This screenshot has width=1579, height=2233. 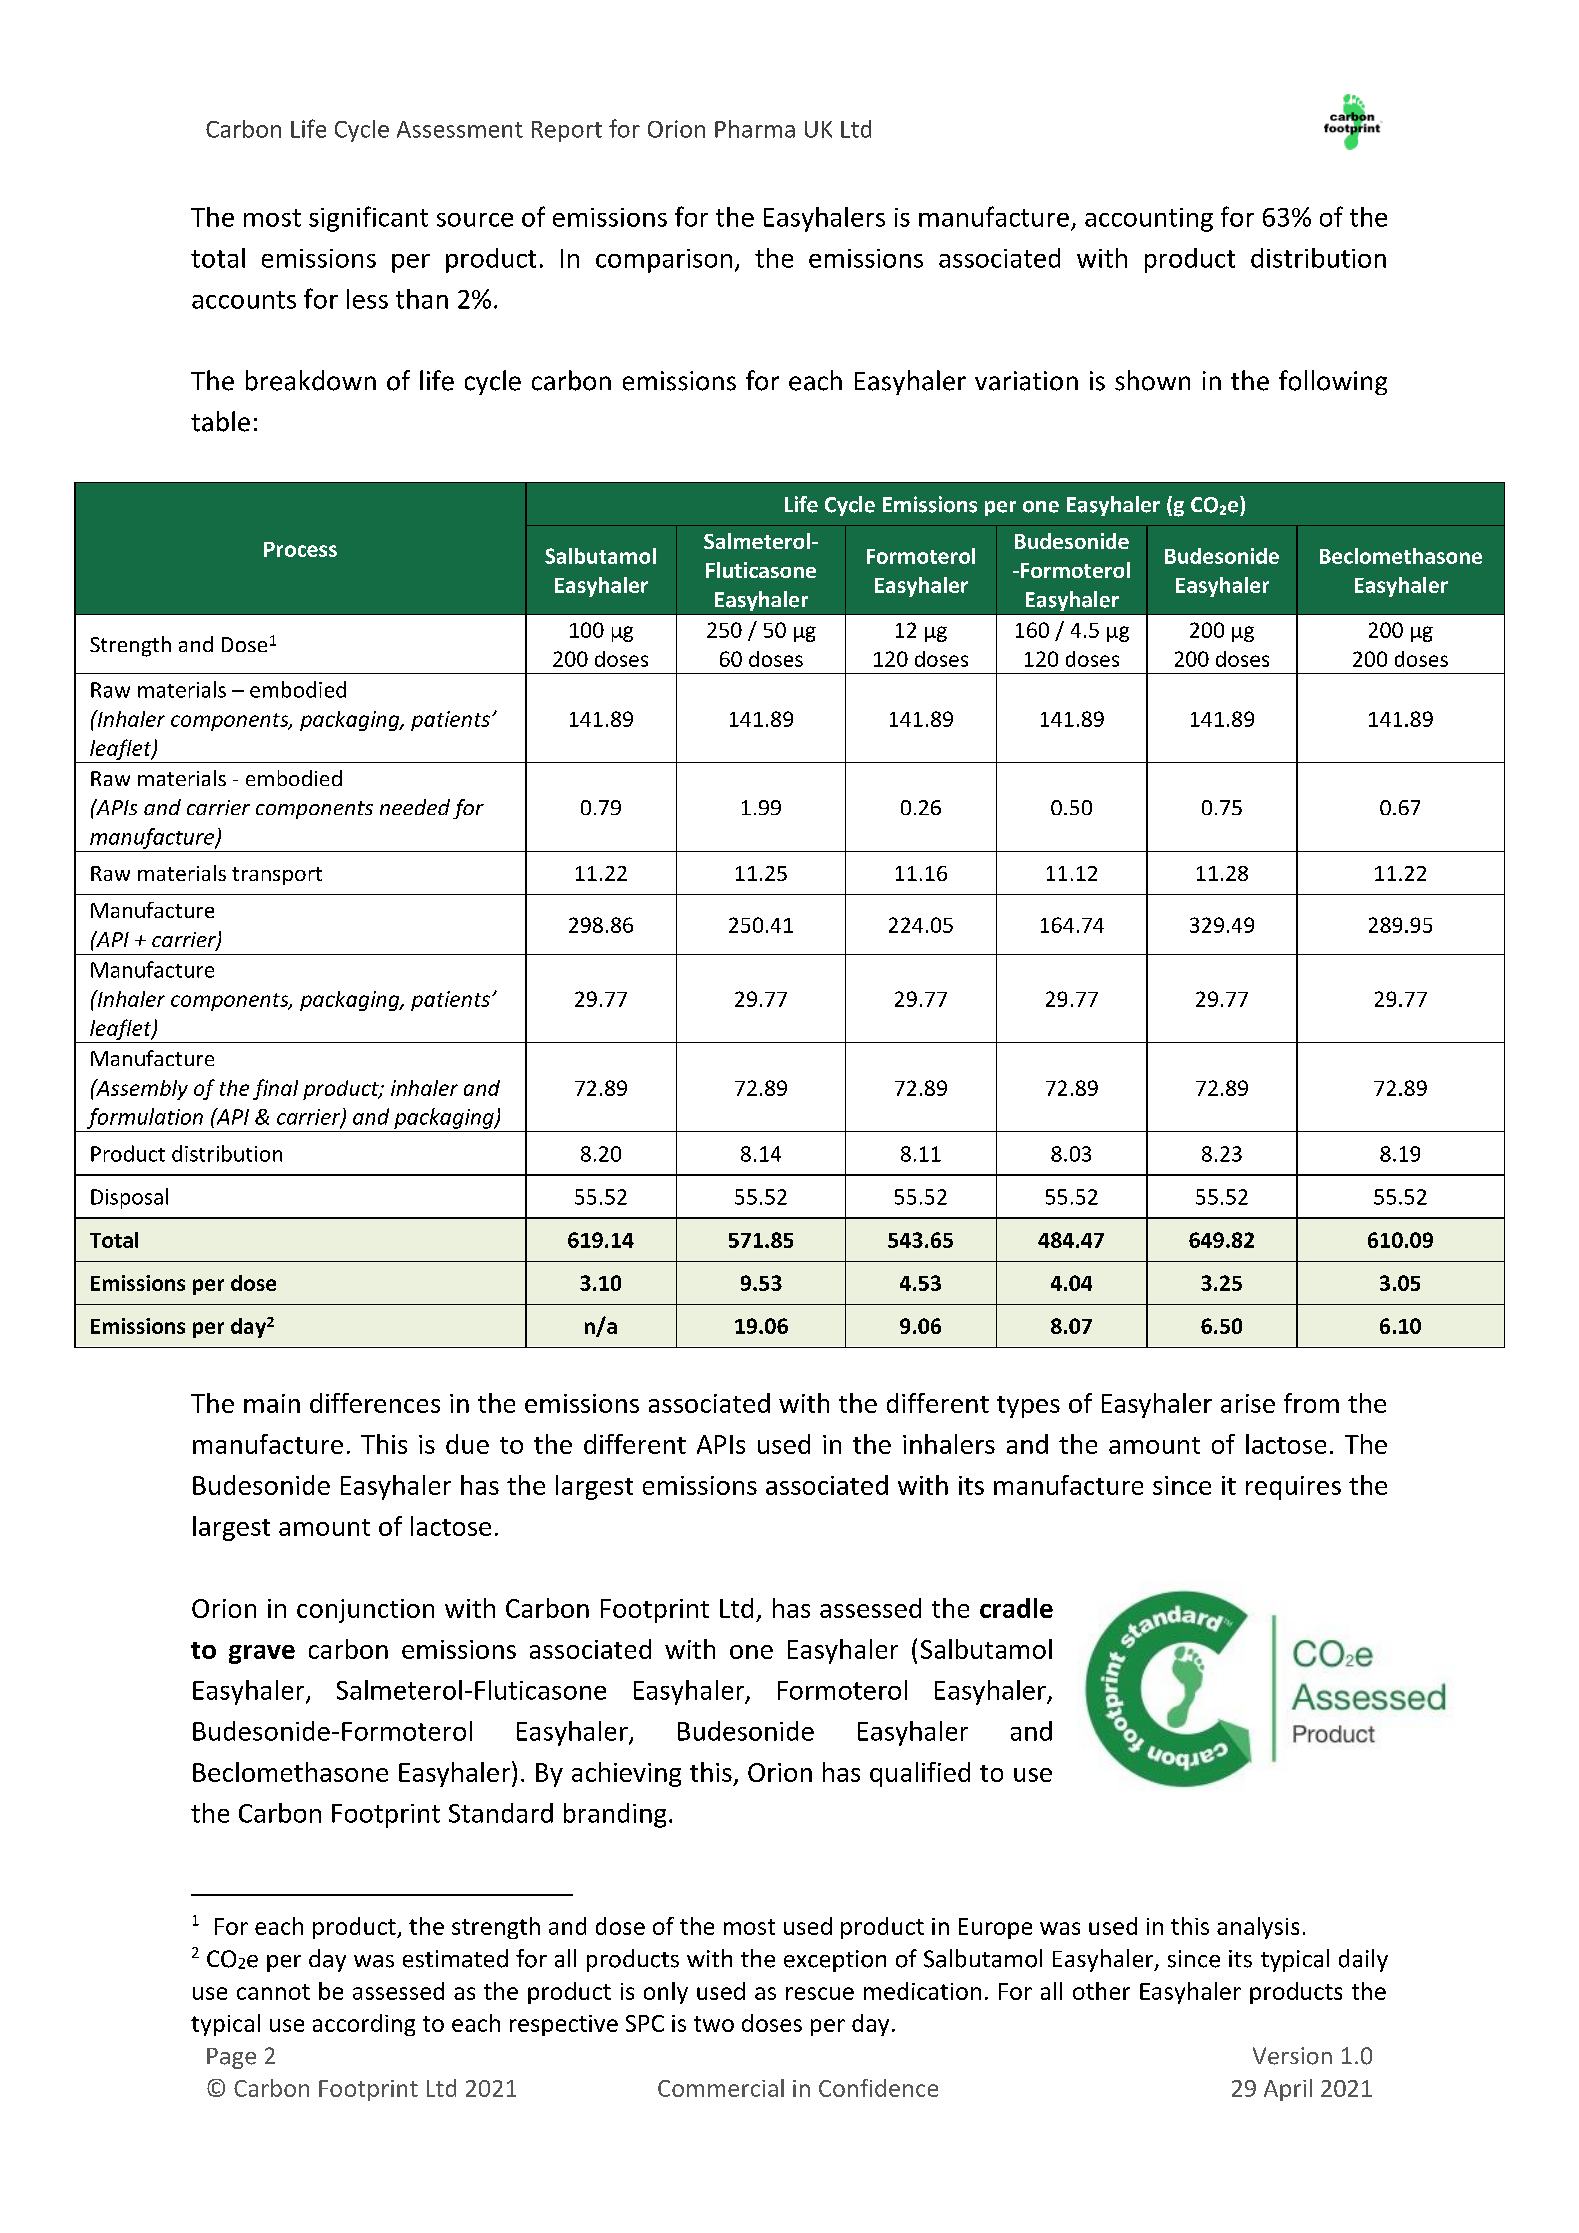 I want to click on shown, so click(x=1152, y=380).
